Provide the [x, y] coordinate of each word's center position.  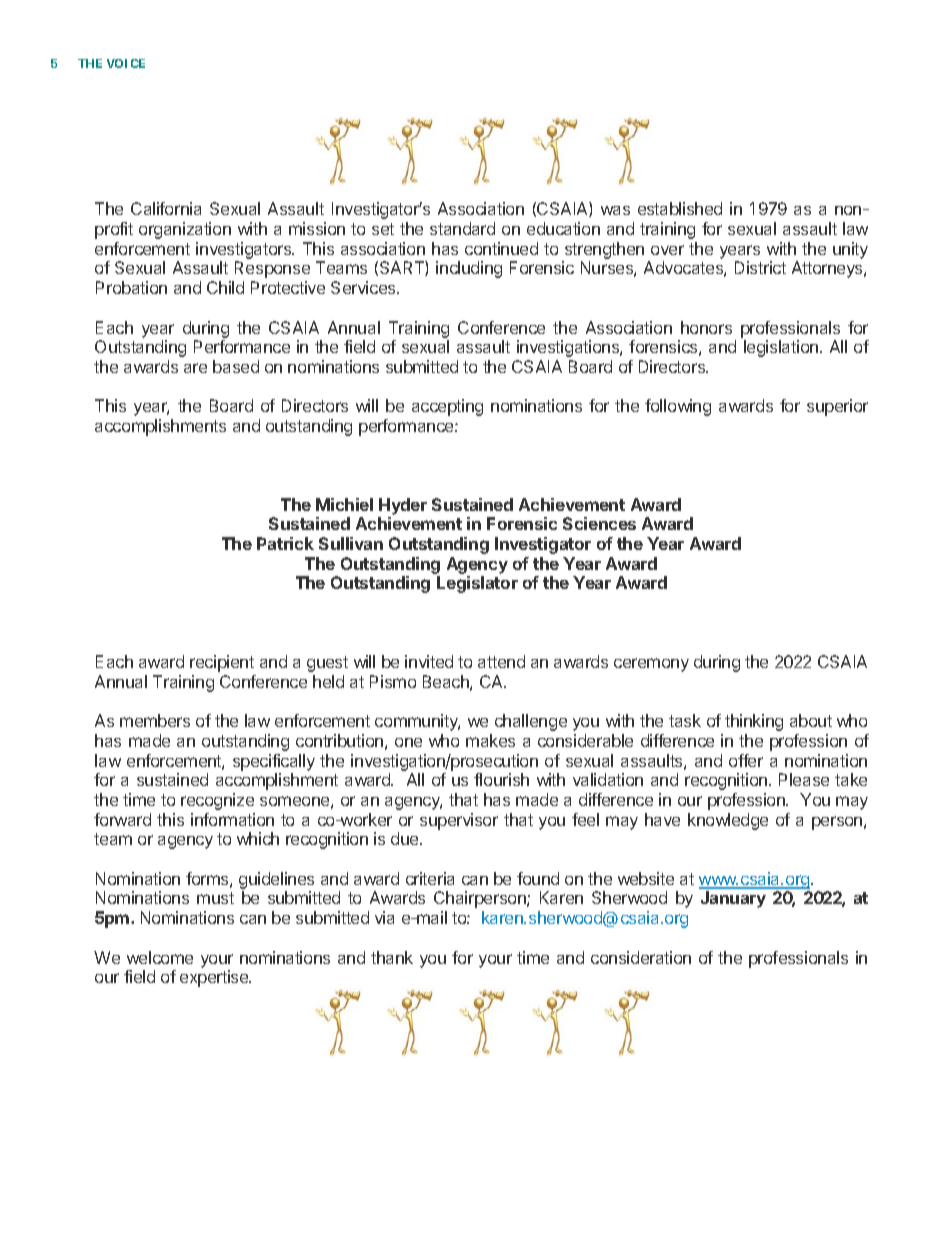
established [680, 208]
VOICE [126, 63]
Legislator [477, 584]
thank [392, 957]
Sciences [599, 523]
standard [462, 228]
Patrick [285, 543]
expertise [215, 978]
